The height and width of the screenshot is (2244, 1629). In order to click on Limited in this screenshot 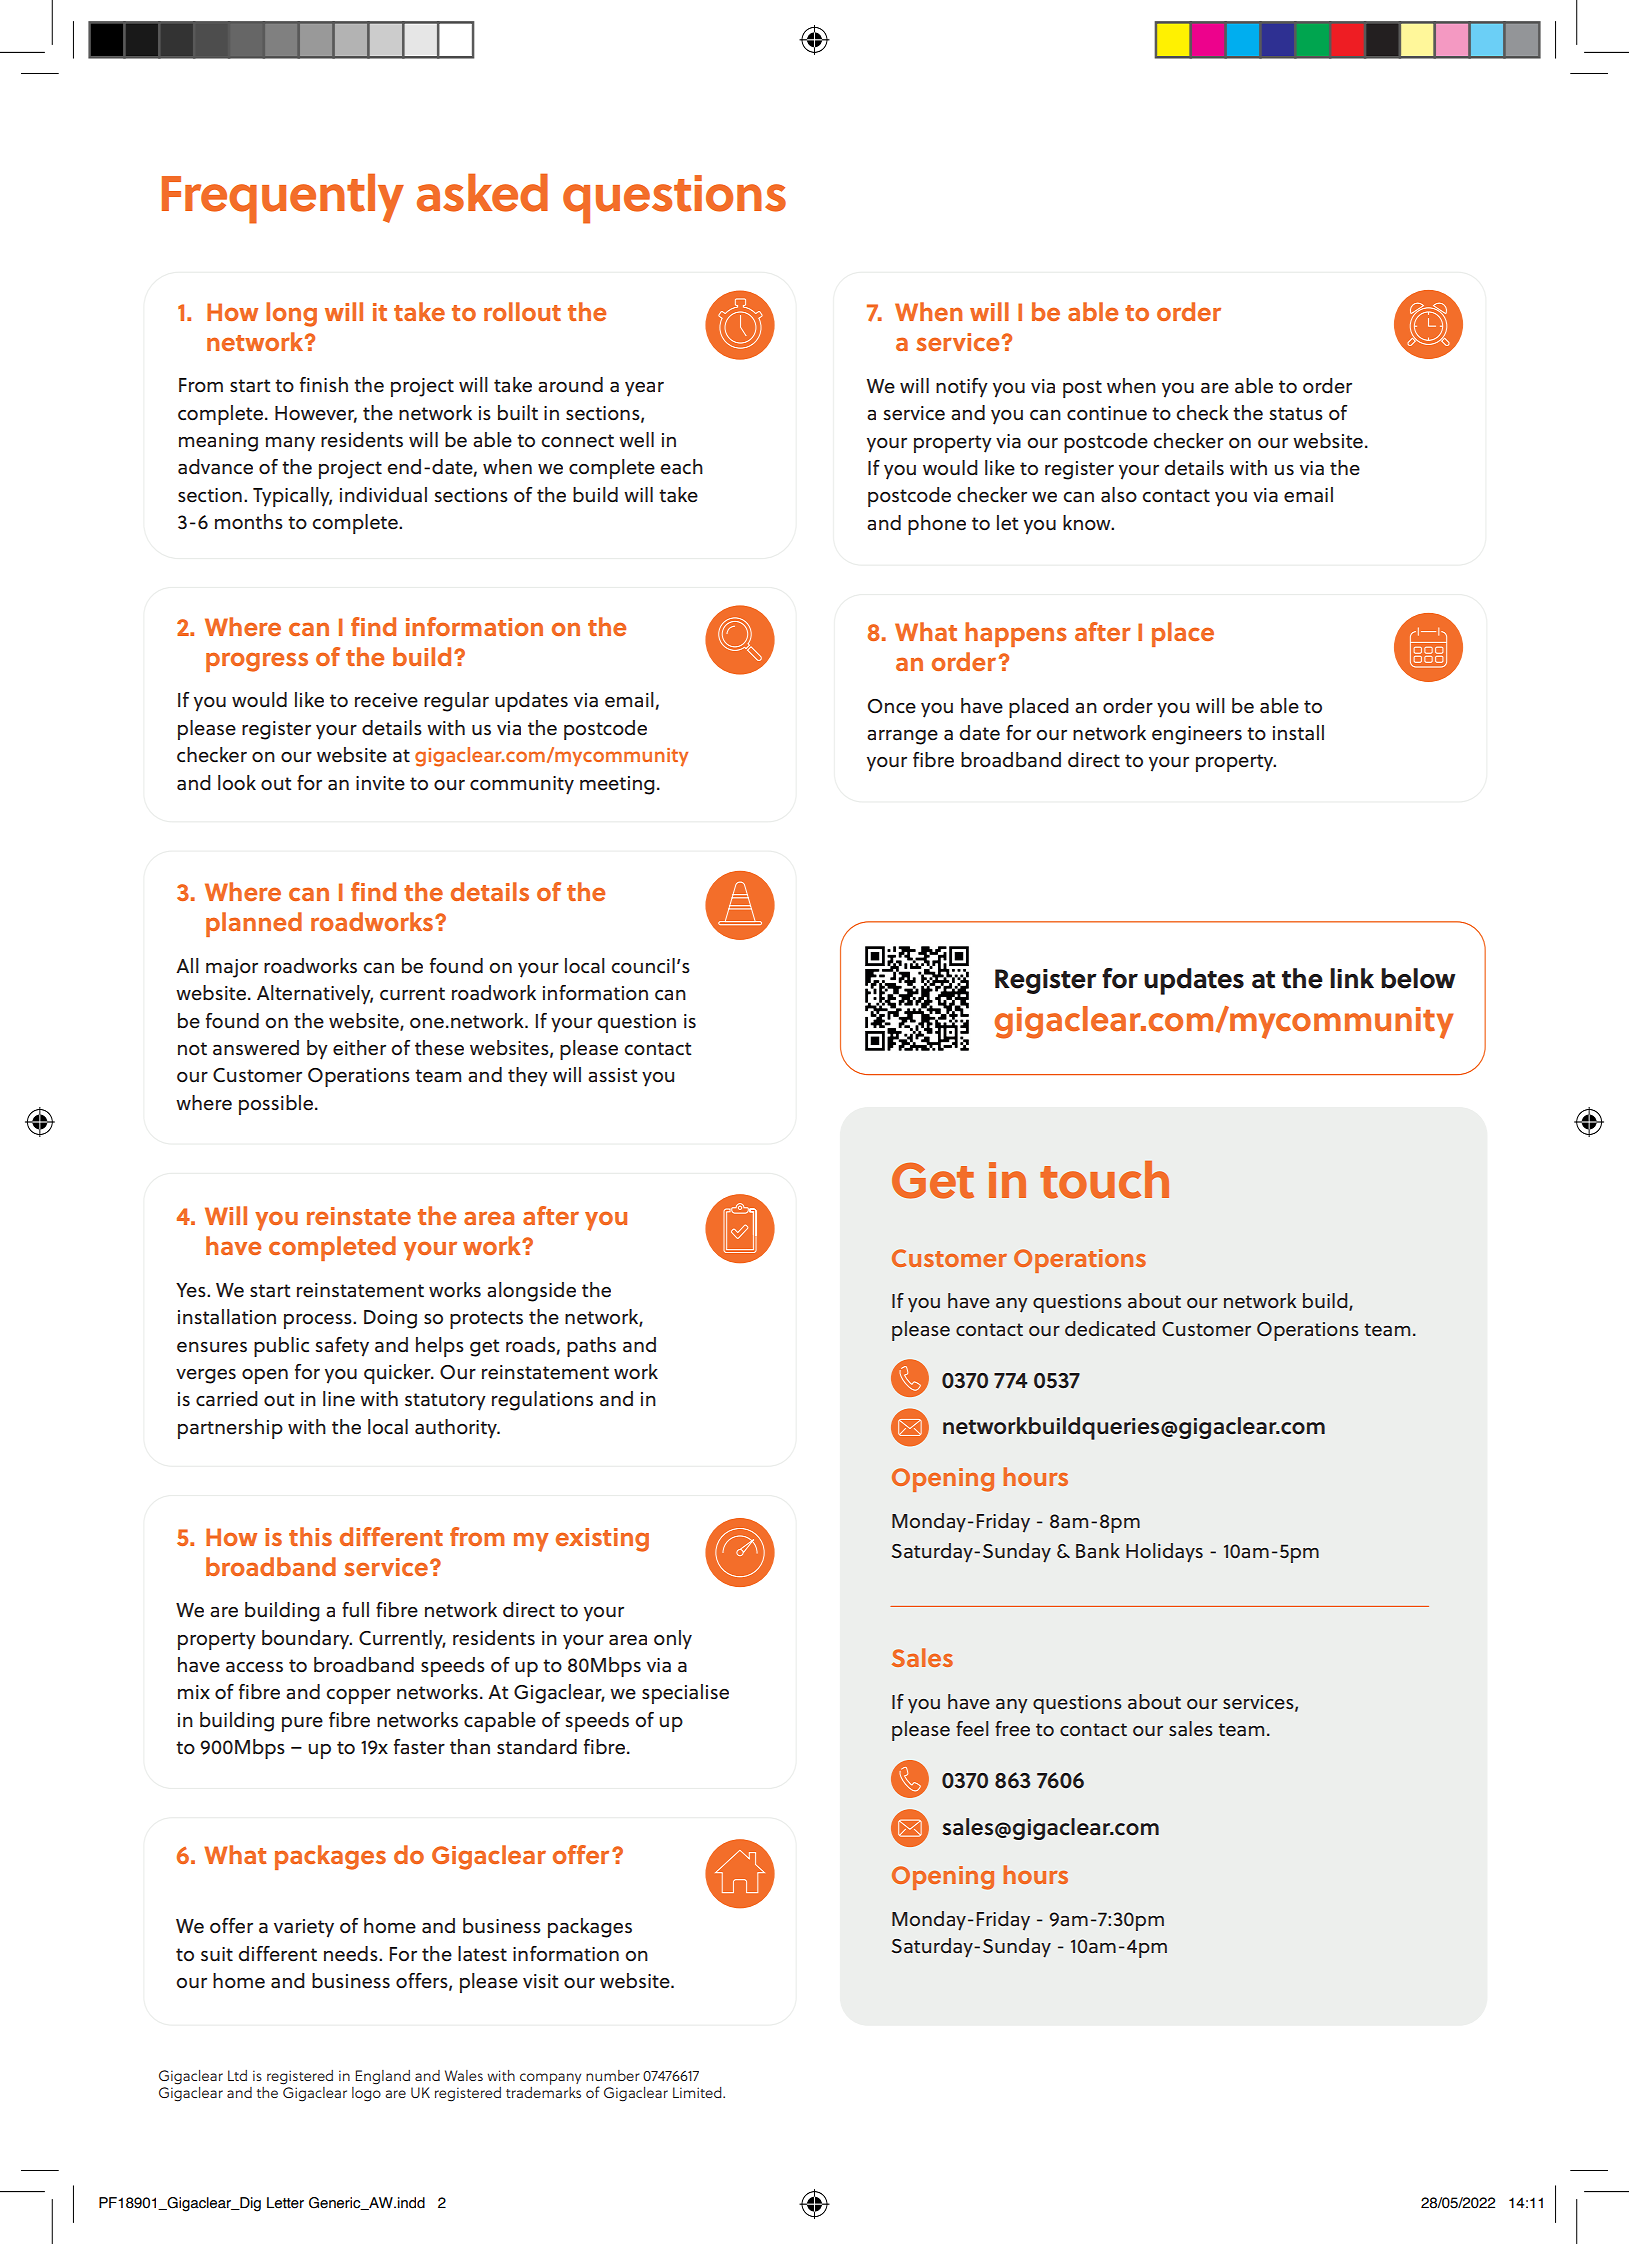, I will do `click(698, 2092)`.
